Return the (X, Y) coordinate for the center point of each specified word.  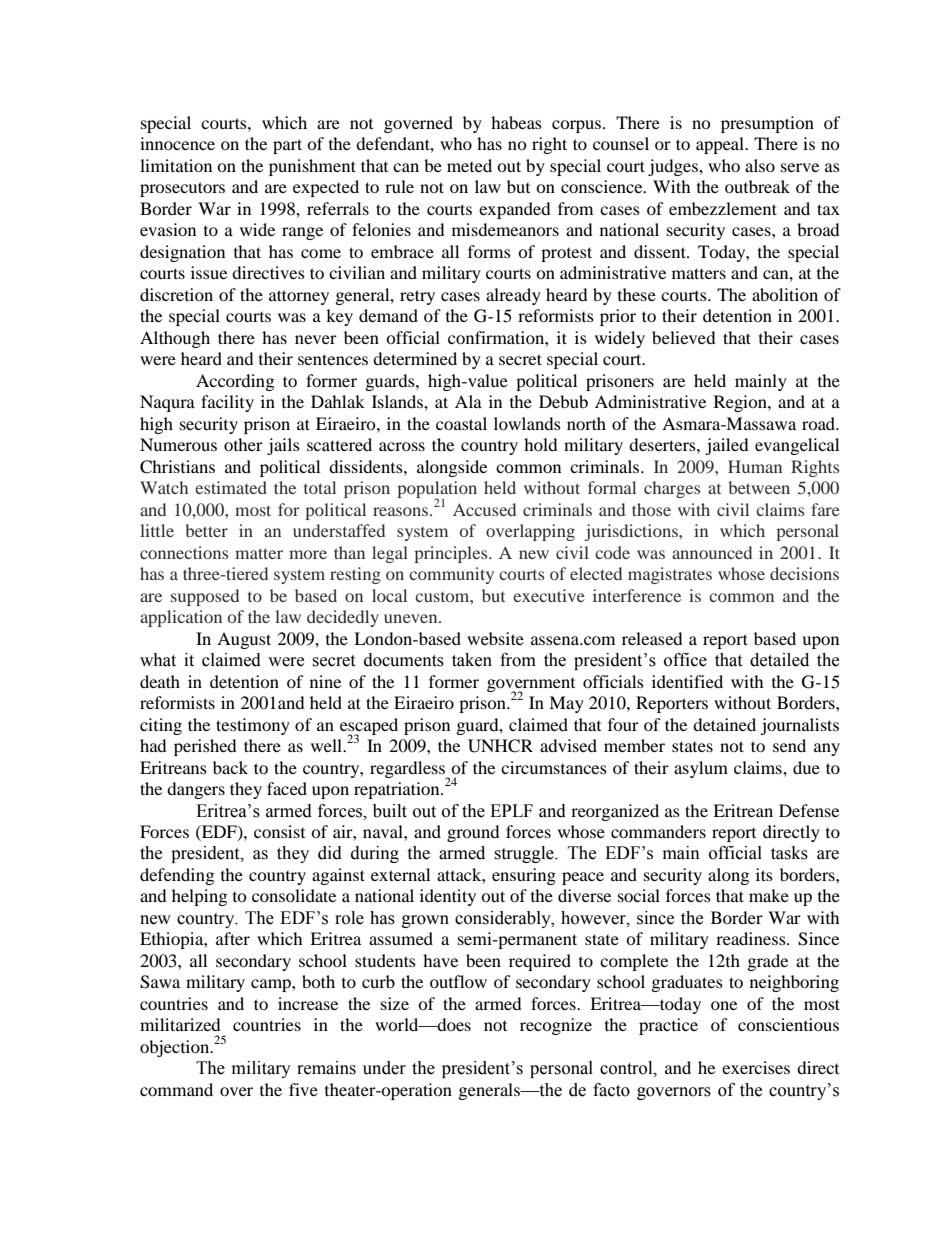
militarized (180, 1024)
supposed (205, 597)
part (287, 146)
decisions (804, 573)
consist (279, 831)
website (495, 638)
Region (741, 403)
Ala (468, 401)
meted (469, 165)
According (235, 382)
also (760, 165)
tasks (789, 853)
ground (473, 833)
